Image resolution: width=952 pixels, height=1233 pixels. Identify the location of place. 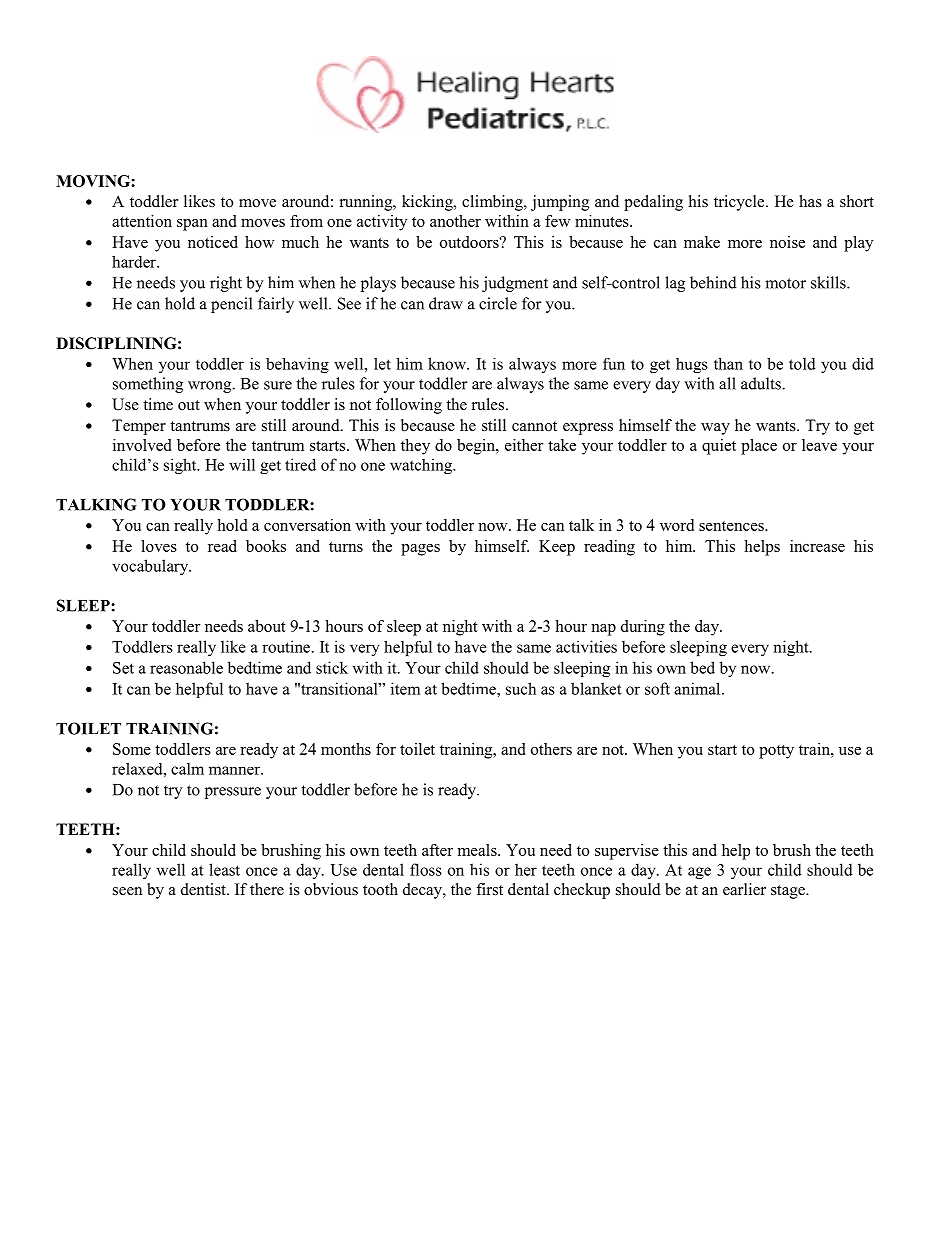
(759, 447).
